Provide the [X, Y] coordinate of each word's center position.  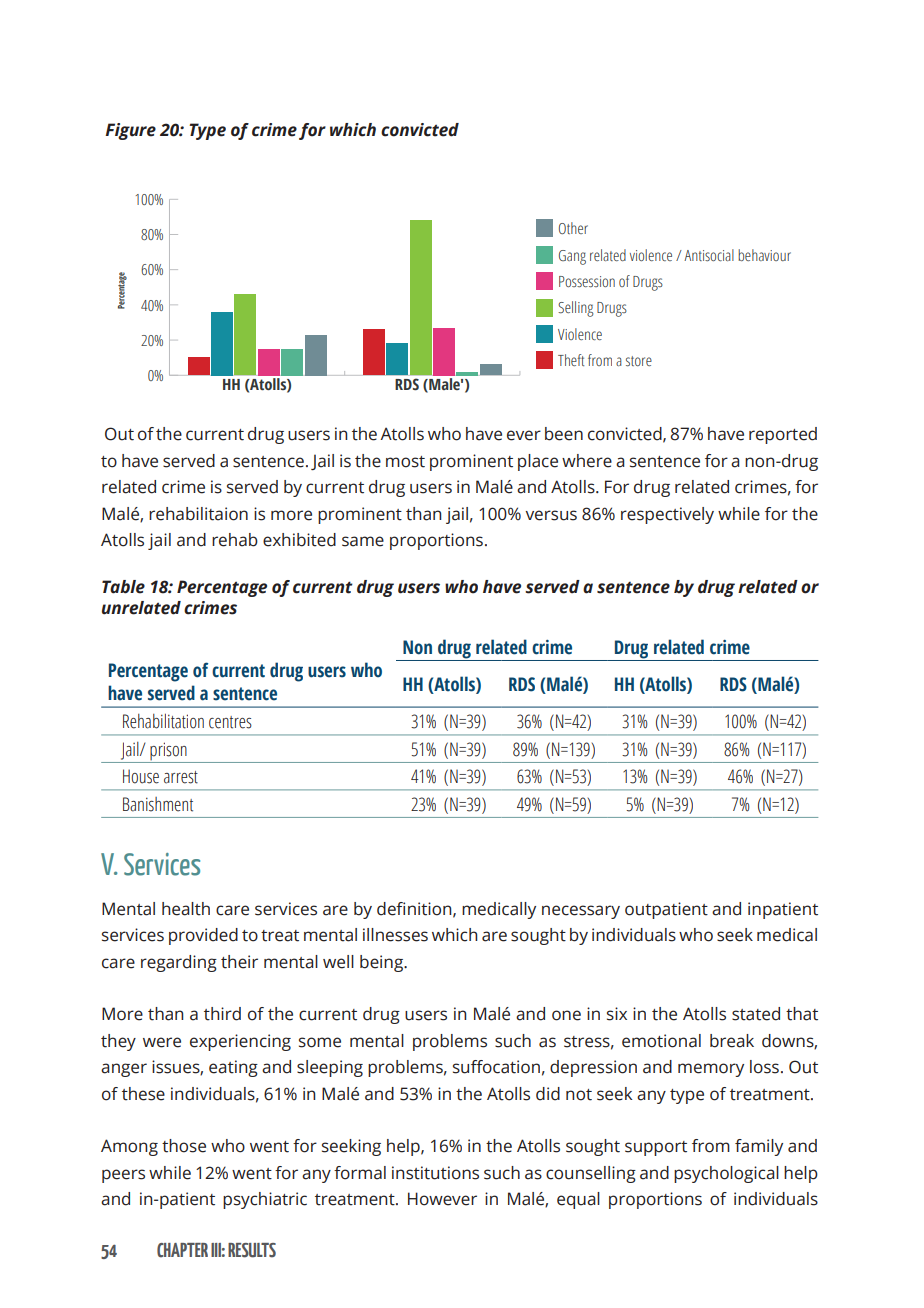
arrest [181, 777]
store [639, 361]
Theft [571, 360]
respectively [667, 515]
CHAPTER [182, 1250]
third [222, 1014]
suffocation [496, 1067]
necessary [581, 912]
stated [756, 1014]
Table [123, 587]
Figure [130, 131]
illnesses [395, 935]
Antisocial [709, 255]
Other [573, 228]
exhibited [299, 540]
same [363, 541]
